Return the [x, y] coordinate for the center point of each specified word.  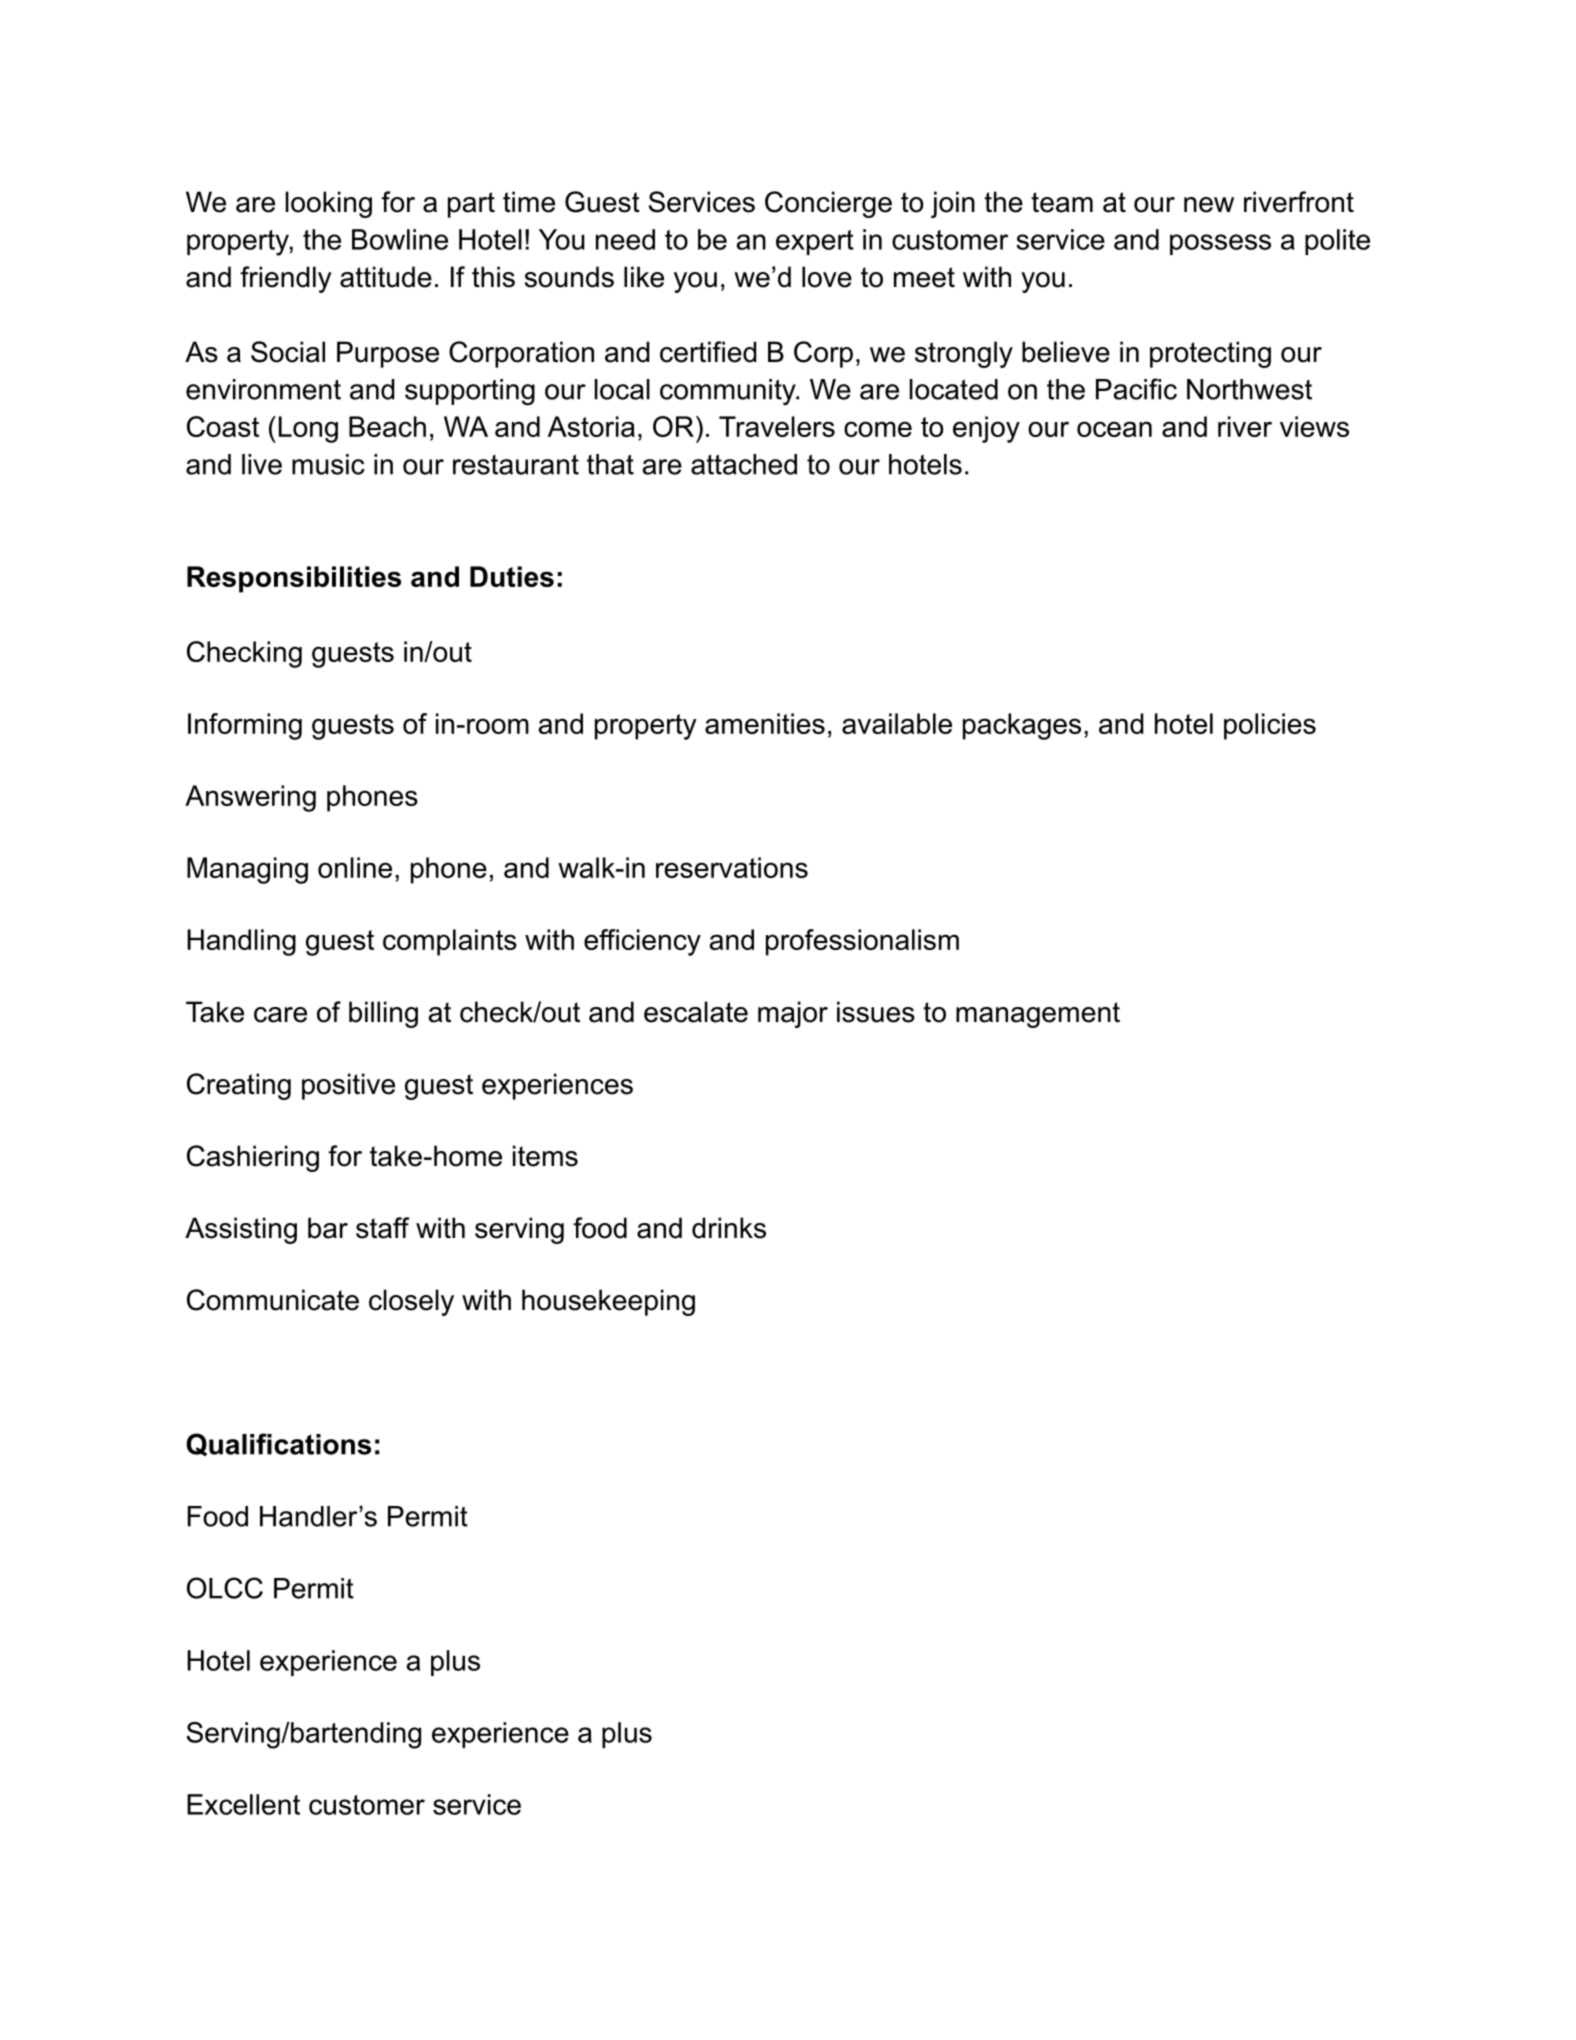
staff [383, 1228]
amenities [765, 723]
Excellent [243, 1804]
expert [815, 242]
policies [1270, 726]
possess [1220, 244]
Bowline [400, 239]
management [1038, 1015]
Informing [245, 726]
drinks [729, 1228]
